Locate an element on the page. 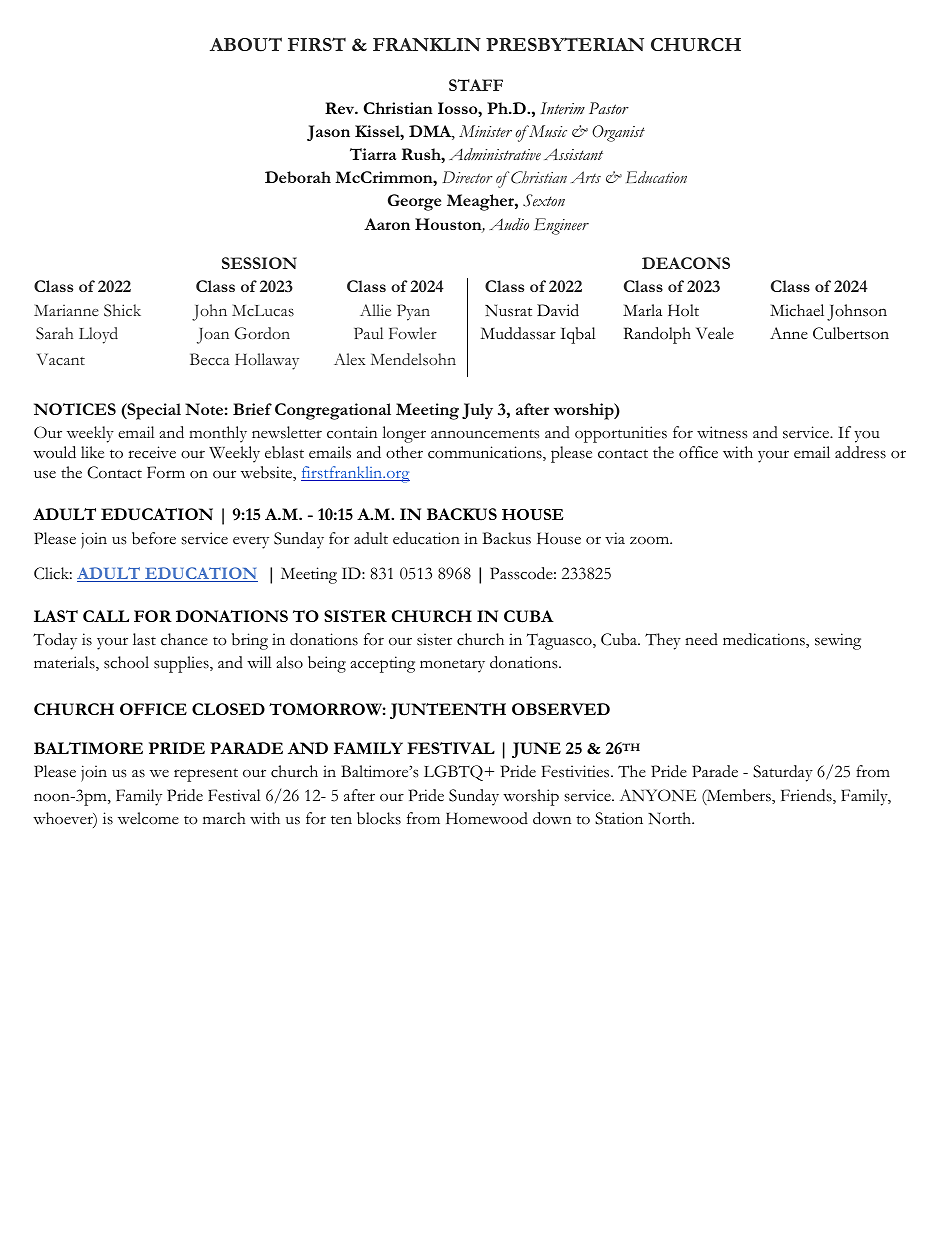 The image size is (952, 1233). George is located at coordinates (414, 202).
